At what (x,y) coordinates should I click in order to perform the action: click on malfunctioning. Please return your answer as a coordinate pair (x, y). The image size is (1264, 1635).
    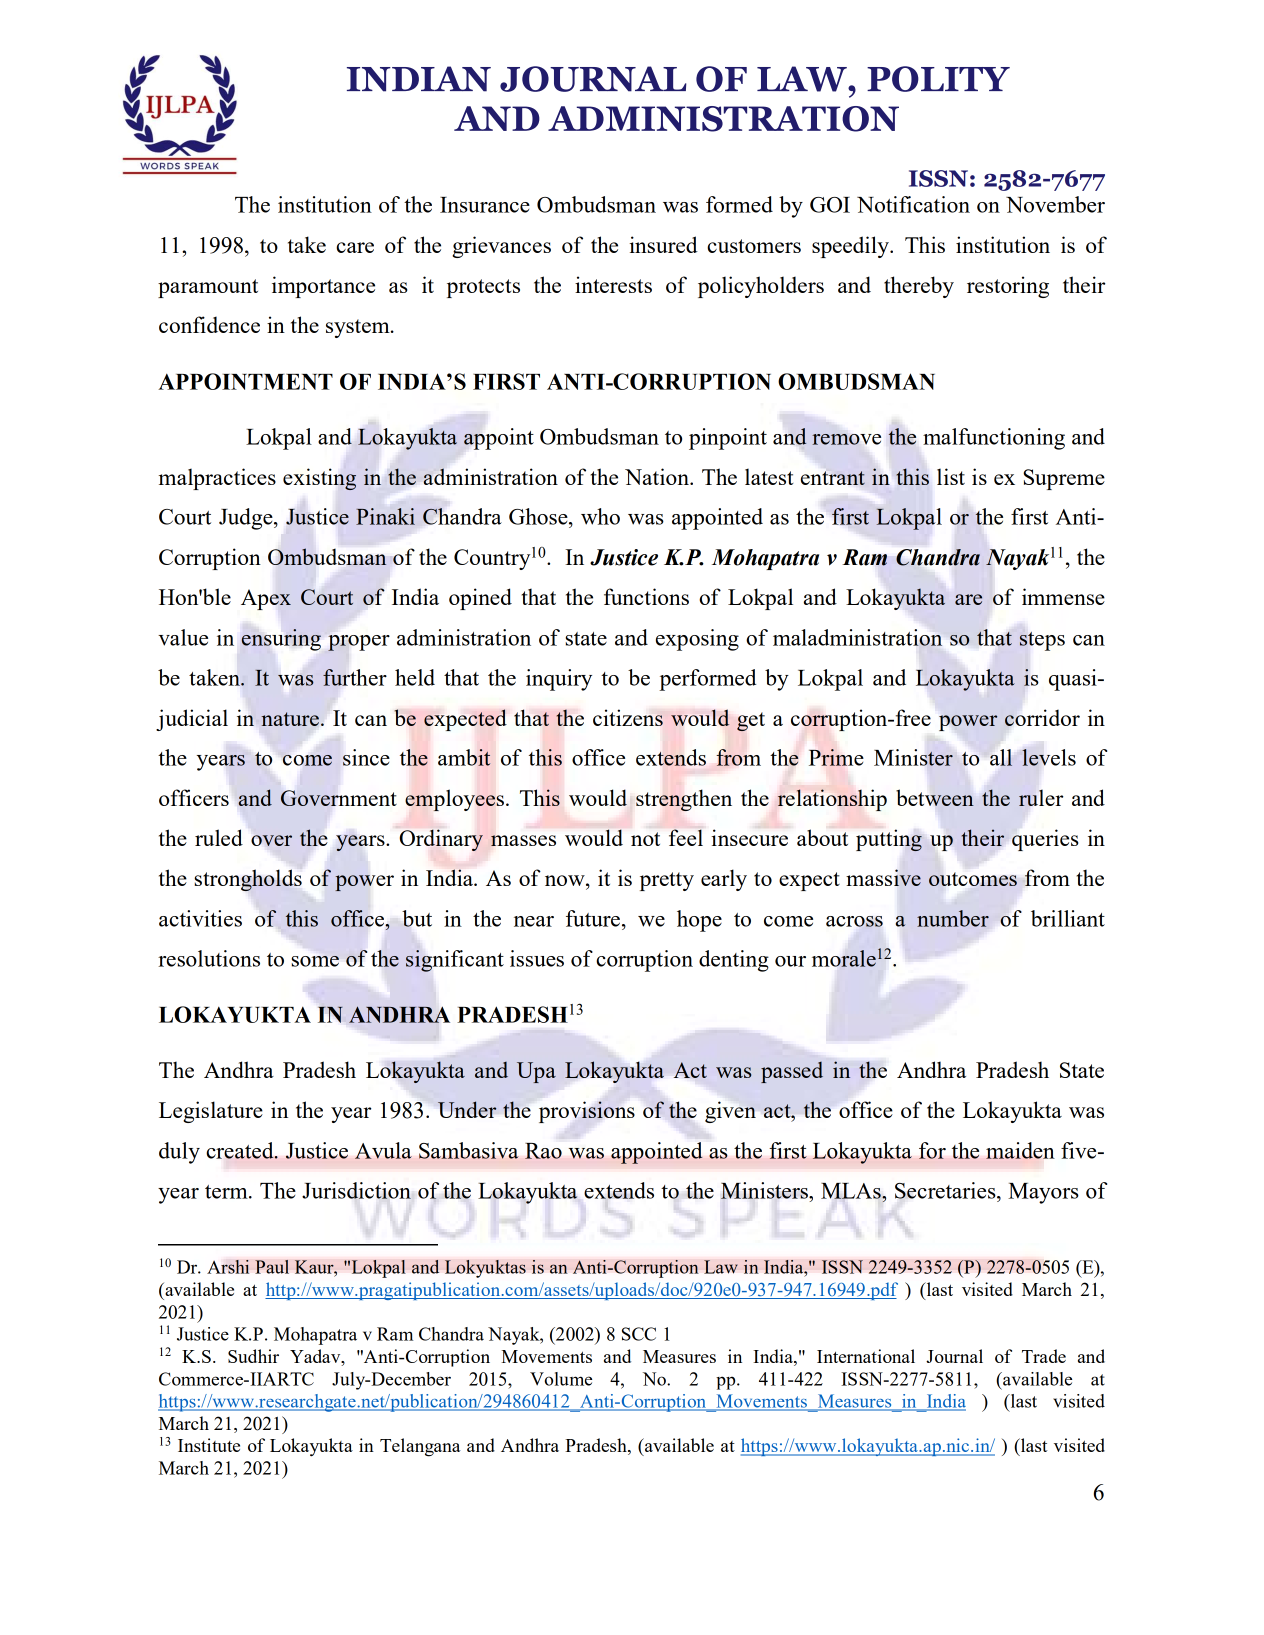
    Looking at the image, I should click on (994, 439).
